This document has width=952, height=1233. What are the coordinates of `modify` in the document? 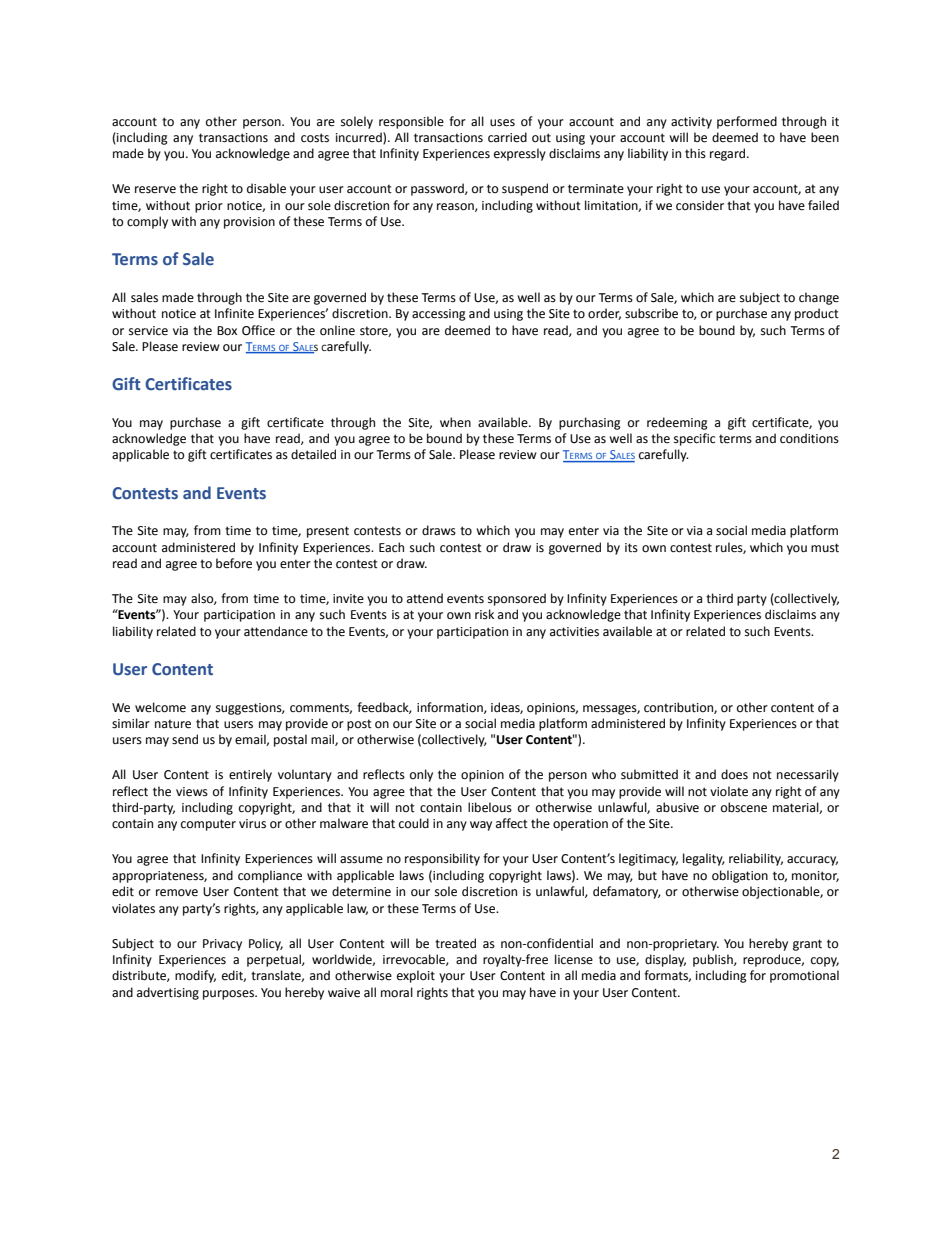 It's located at (195, 976).
